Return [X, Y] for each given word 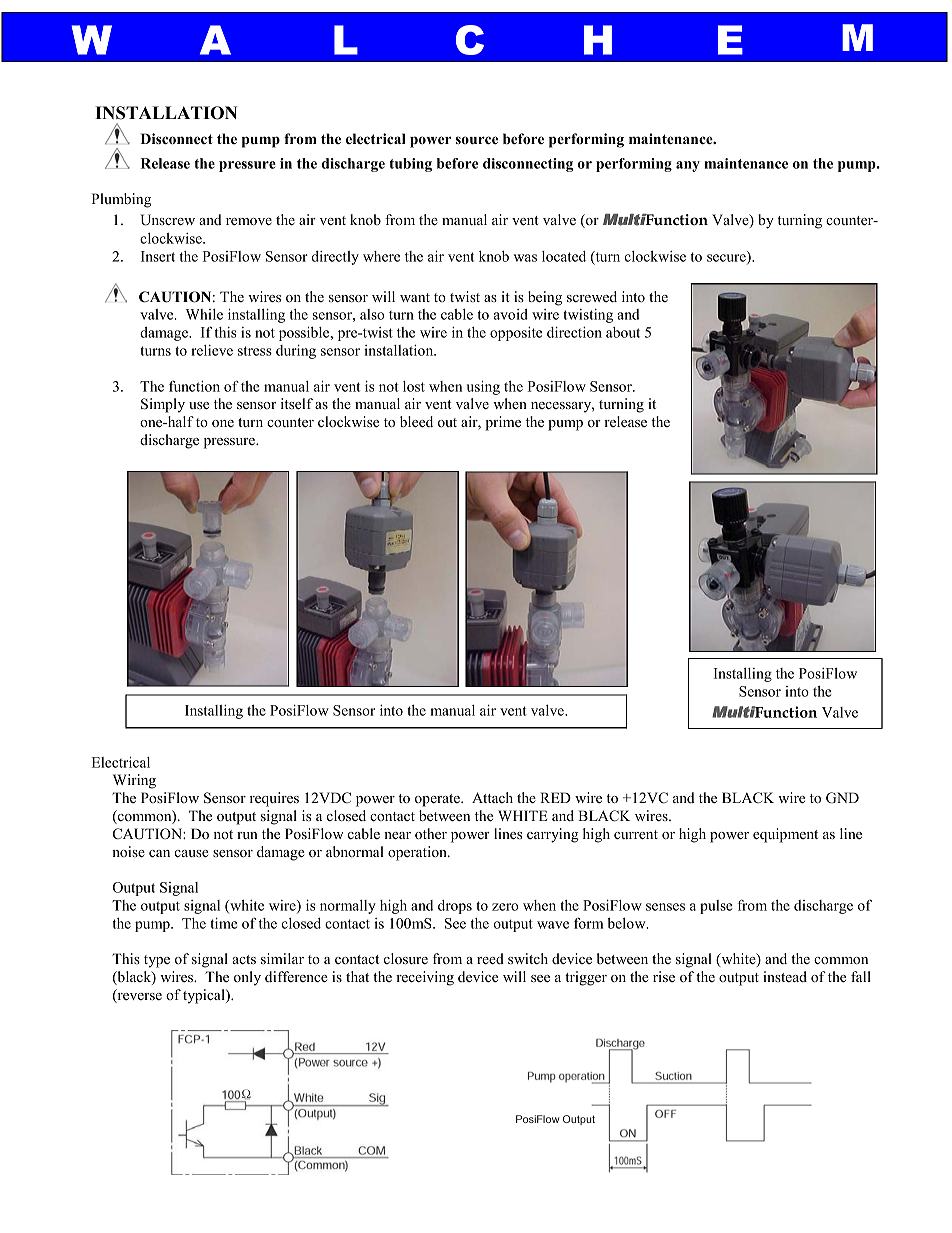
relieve [212, 350]
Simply [163, 405]
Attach [492, 797]
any [688, 166]
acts [244, 960]
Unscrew [167, 220]
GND [842, 798]
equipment [785, 835]
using [483, 387]
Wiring [134, 781]
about [623, 332]
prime [503, 423]
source [477, 140]
